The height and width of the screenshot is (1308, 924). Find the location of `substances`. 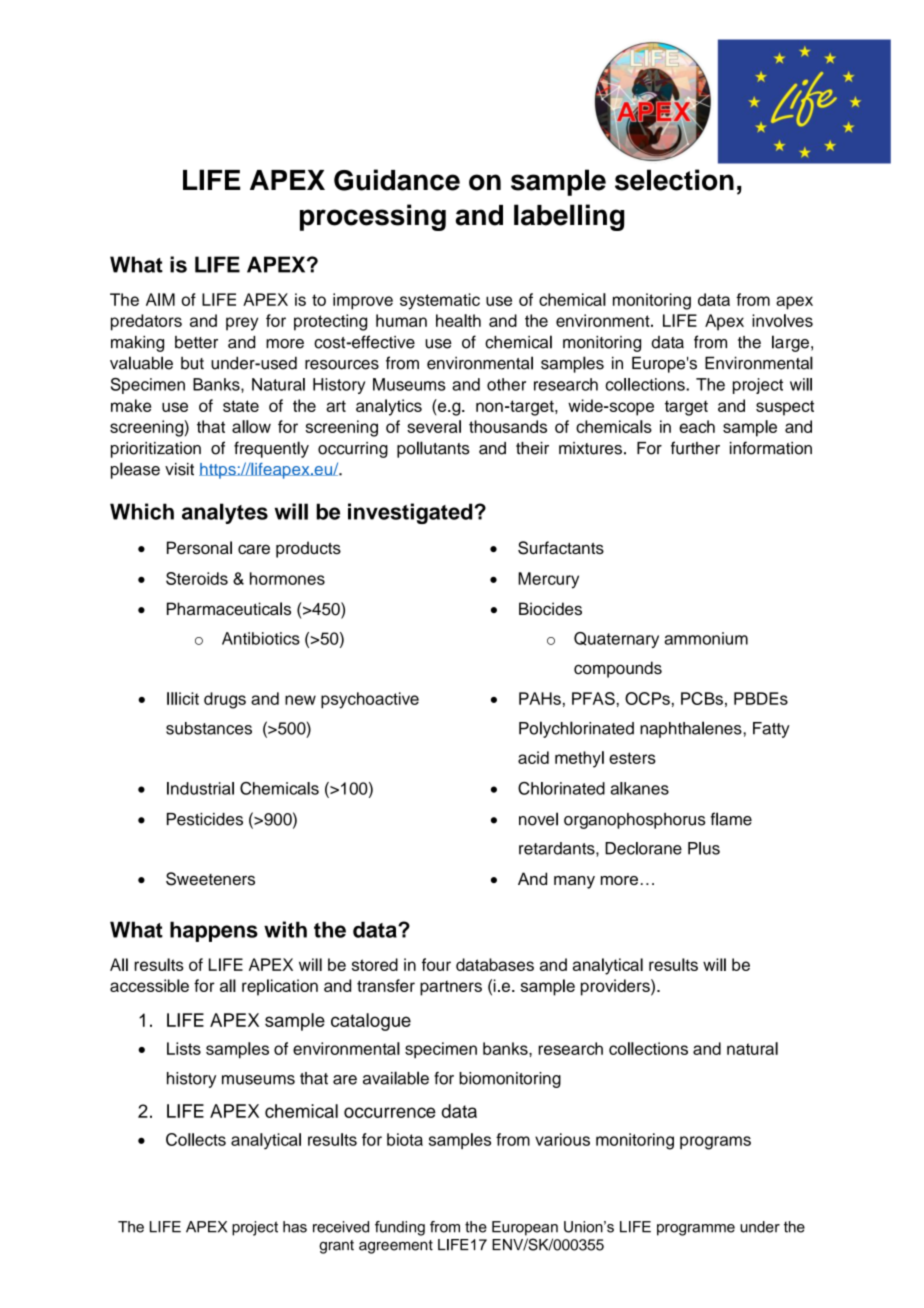

substances is located at coordinates (209, 728).
